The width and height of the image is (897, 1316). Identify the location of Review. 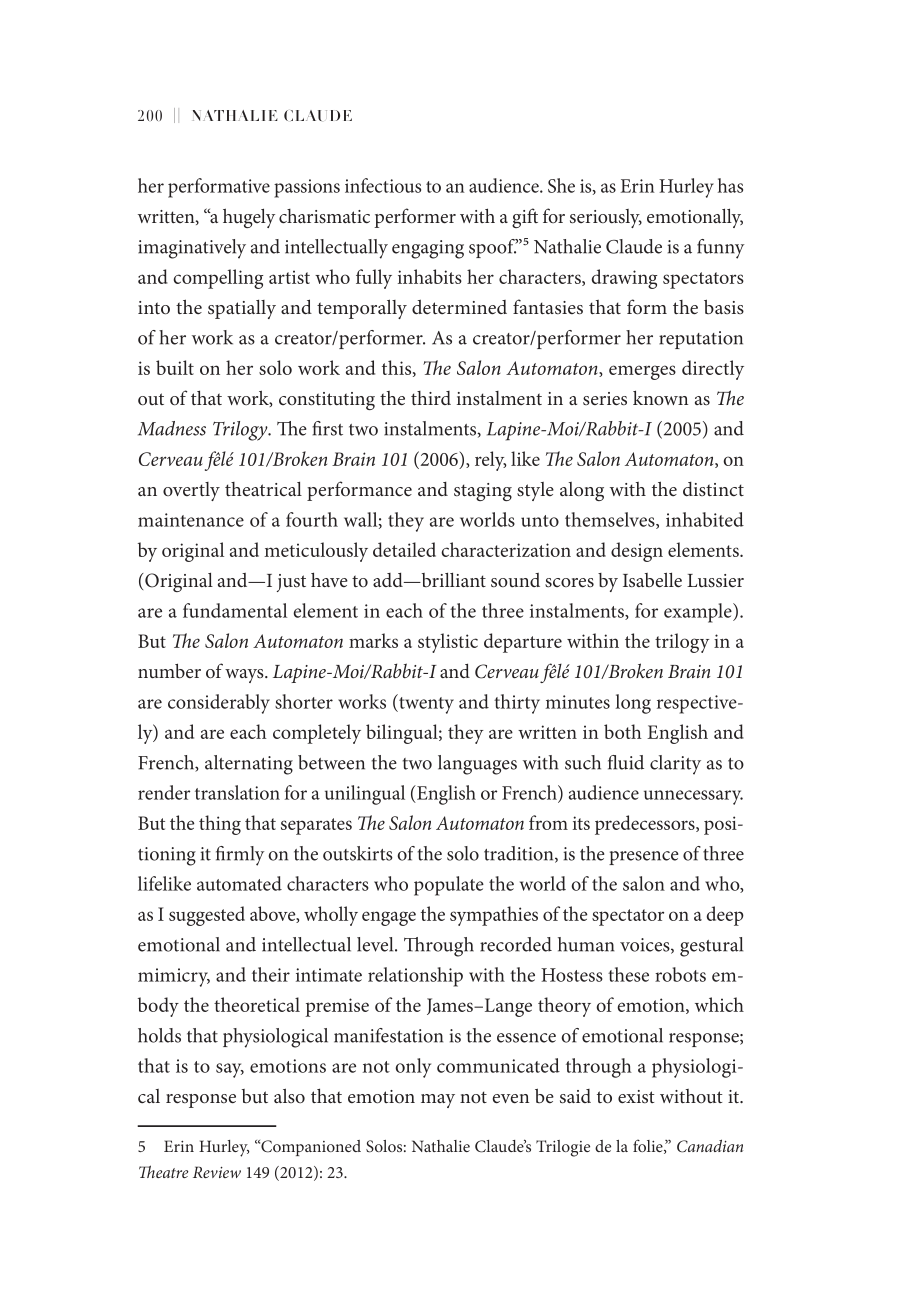
(217, 1172).
